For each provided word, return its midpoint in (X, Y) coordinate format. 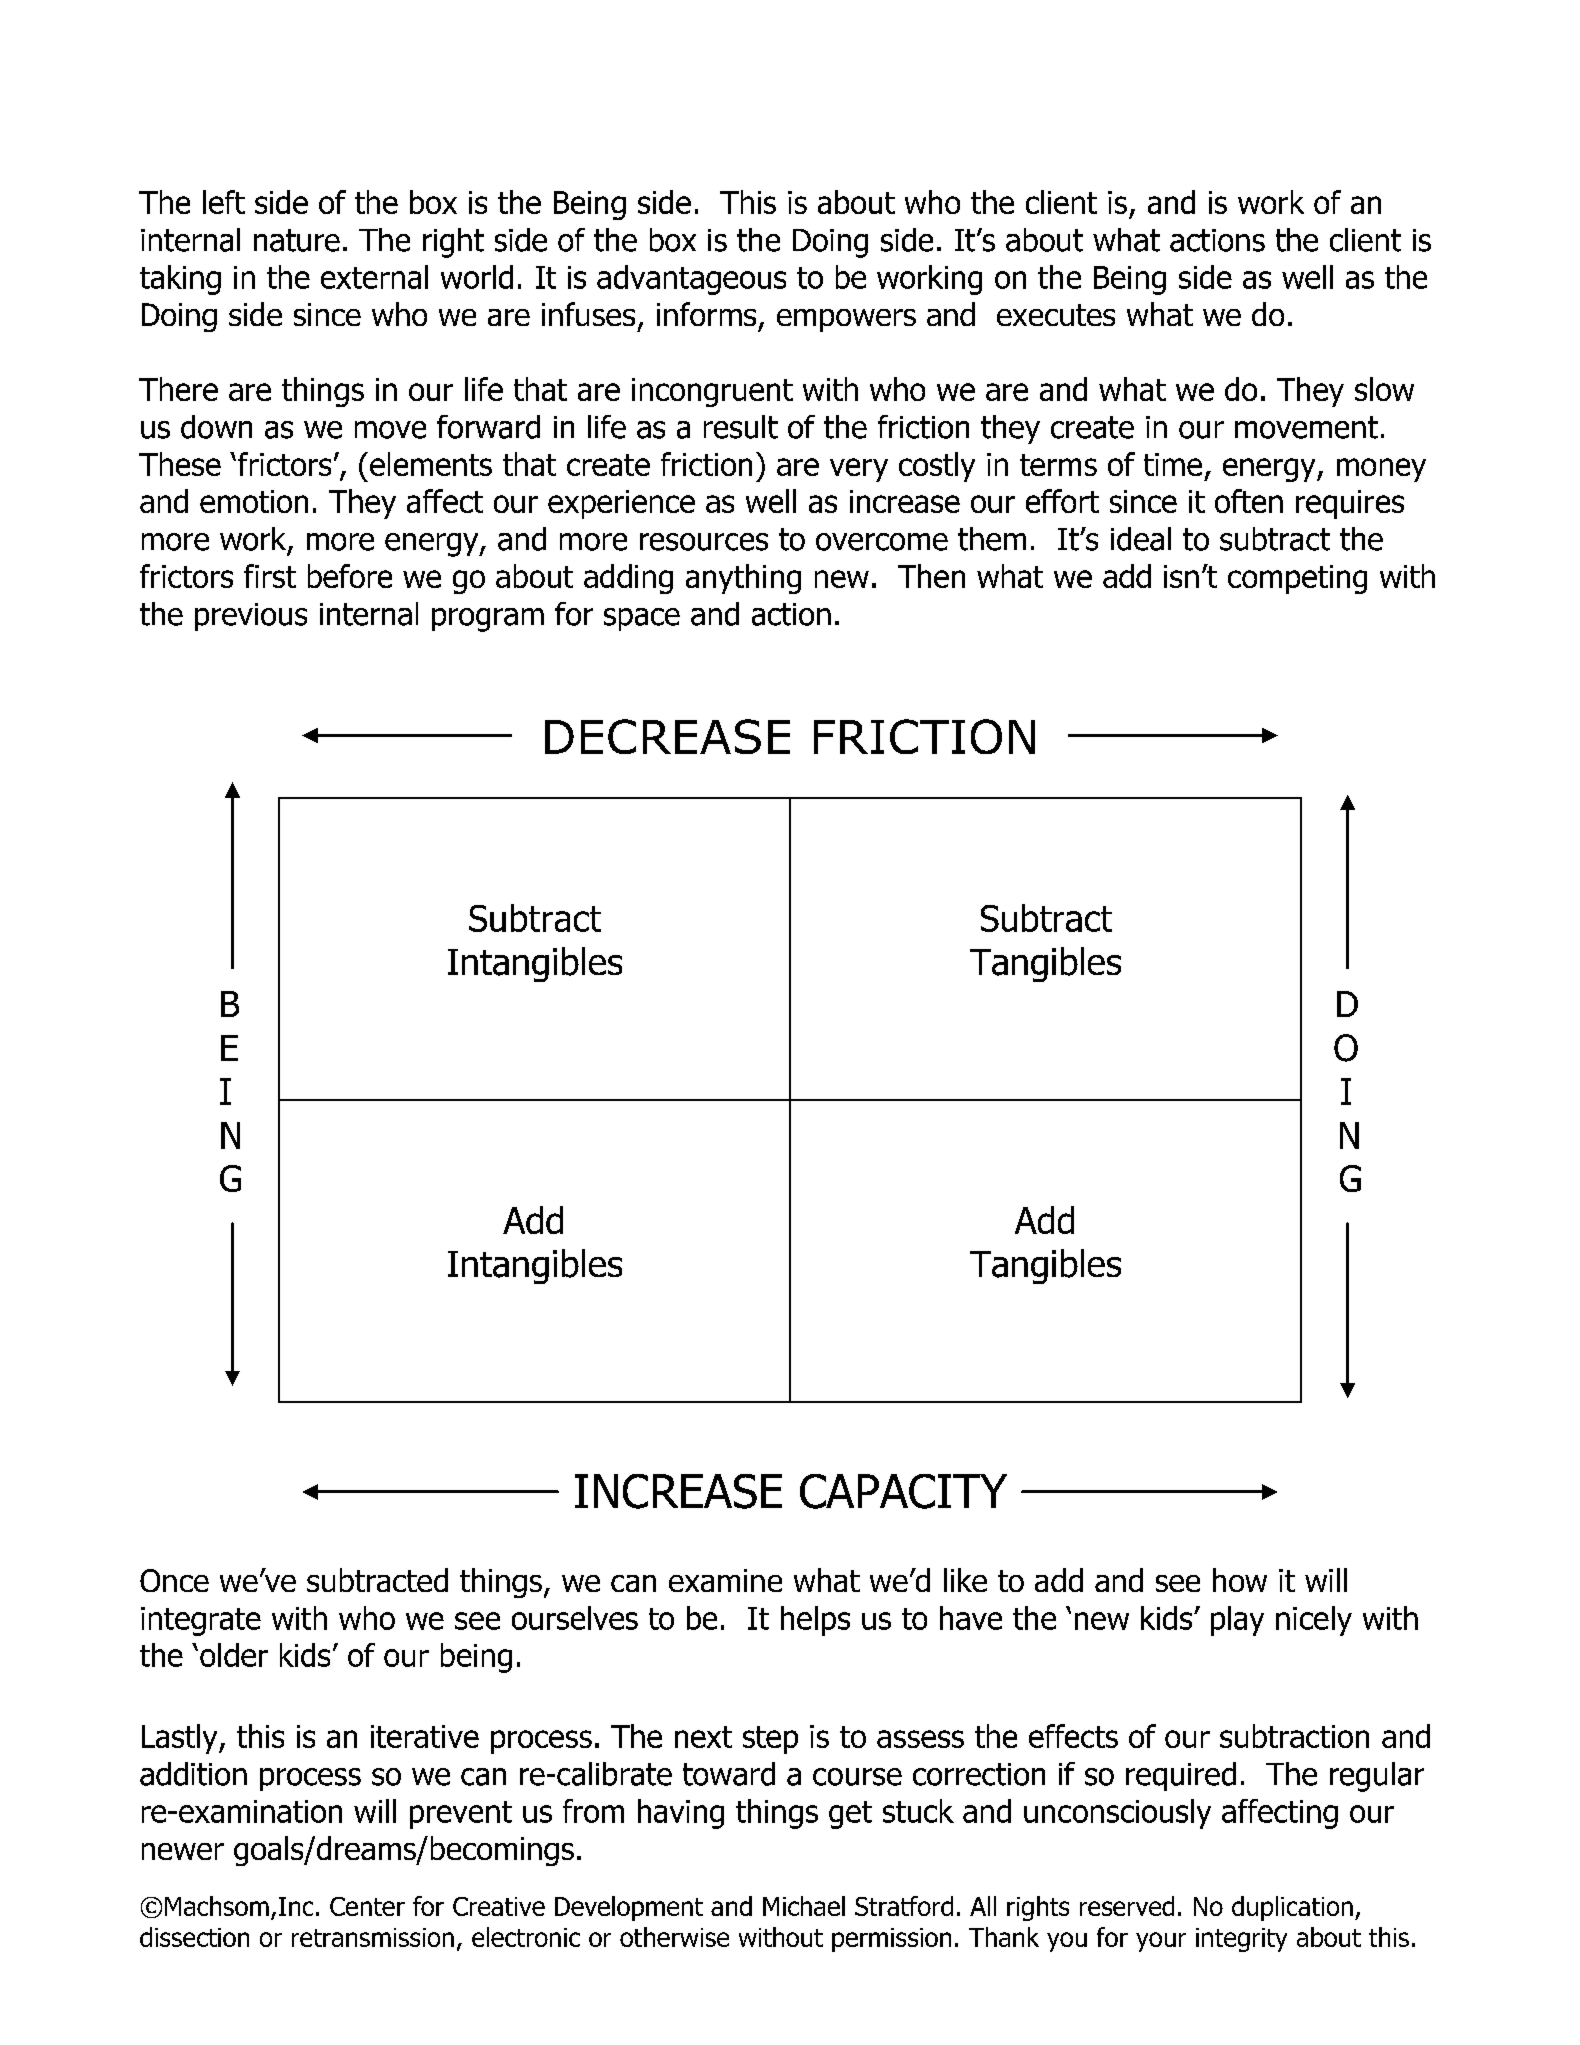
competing (1297, 579)
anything (743, 579)
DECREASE (667, 736)
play (1237, 1621)
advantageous (691, 280)
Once (174, 1580)
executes (1056, 315)
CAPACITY (903, 1491)
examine (725, 1580)
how (1240, 1580)
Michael (804, 1906)
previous (251, 617)
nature (297, 240)
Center (367, 1906)
